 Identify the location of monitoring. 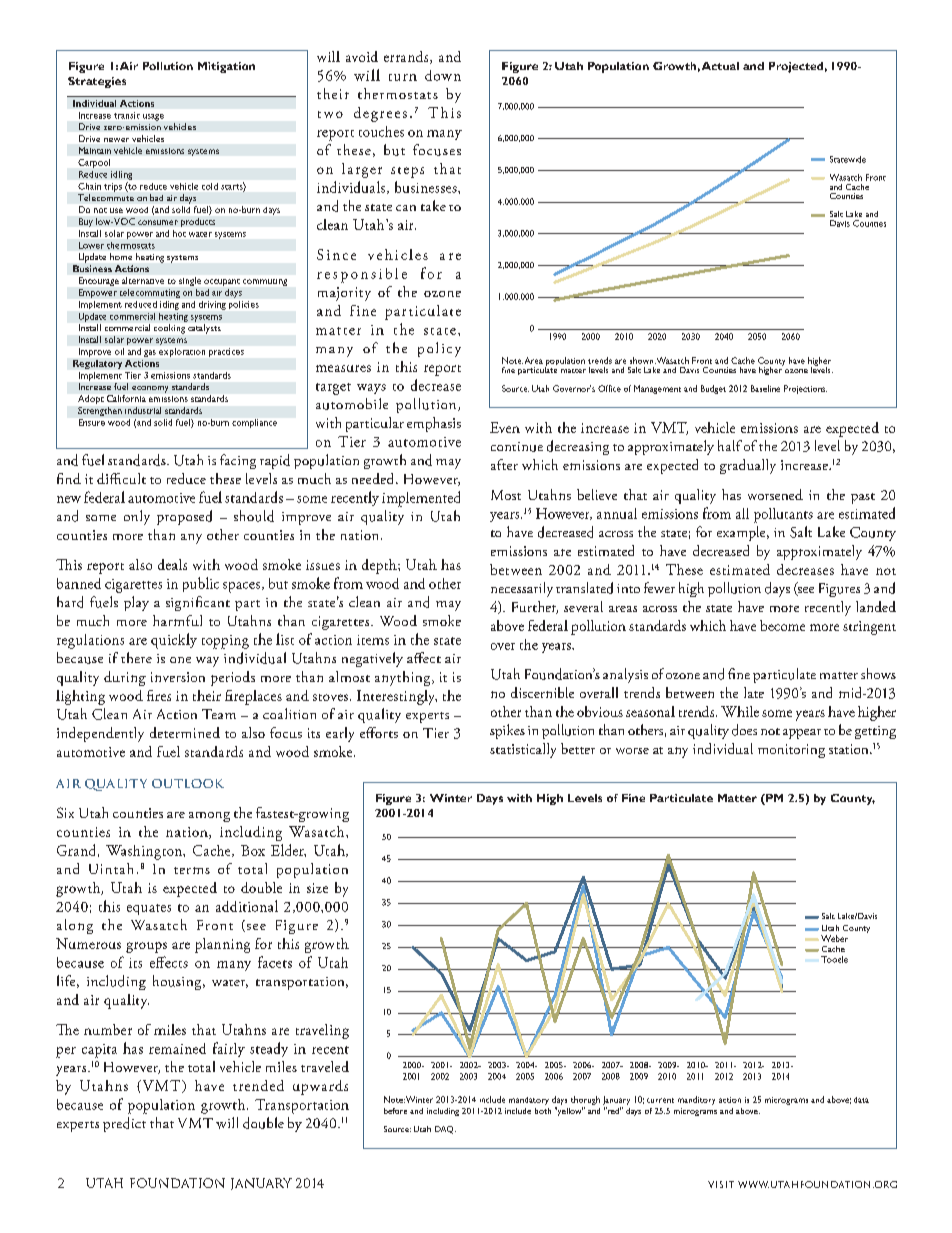
(791, 751).
